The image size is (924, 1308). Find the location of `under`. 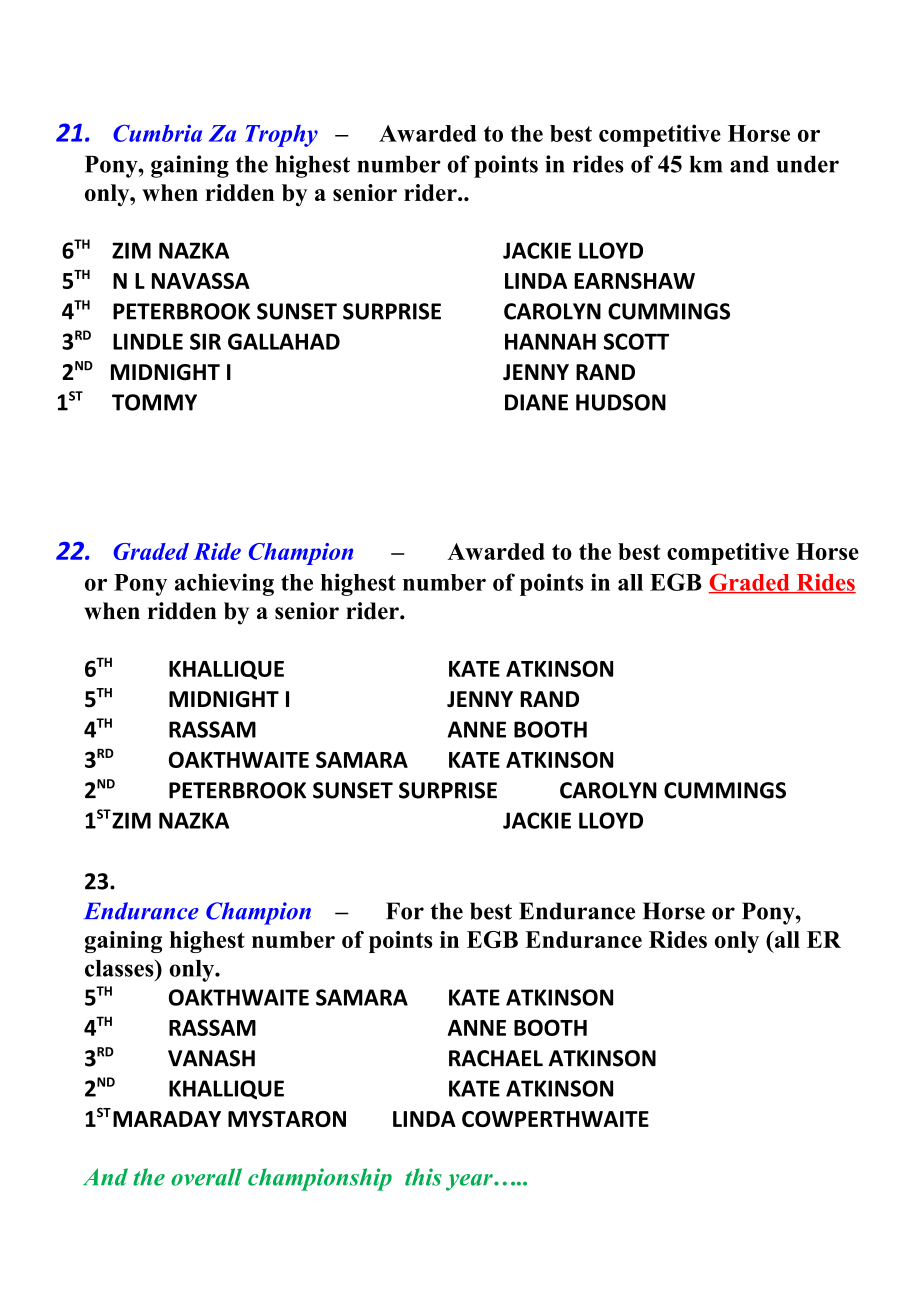

under is located at coordinates (807, 164).
